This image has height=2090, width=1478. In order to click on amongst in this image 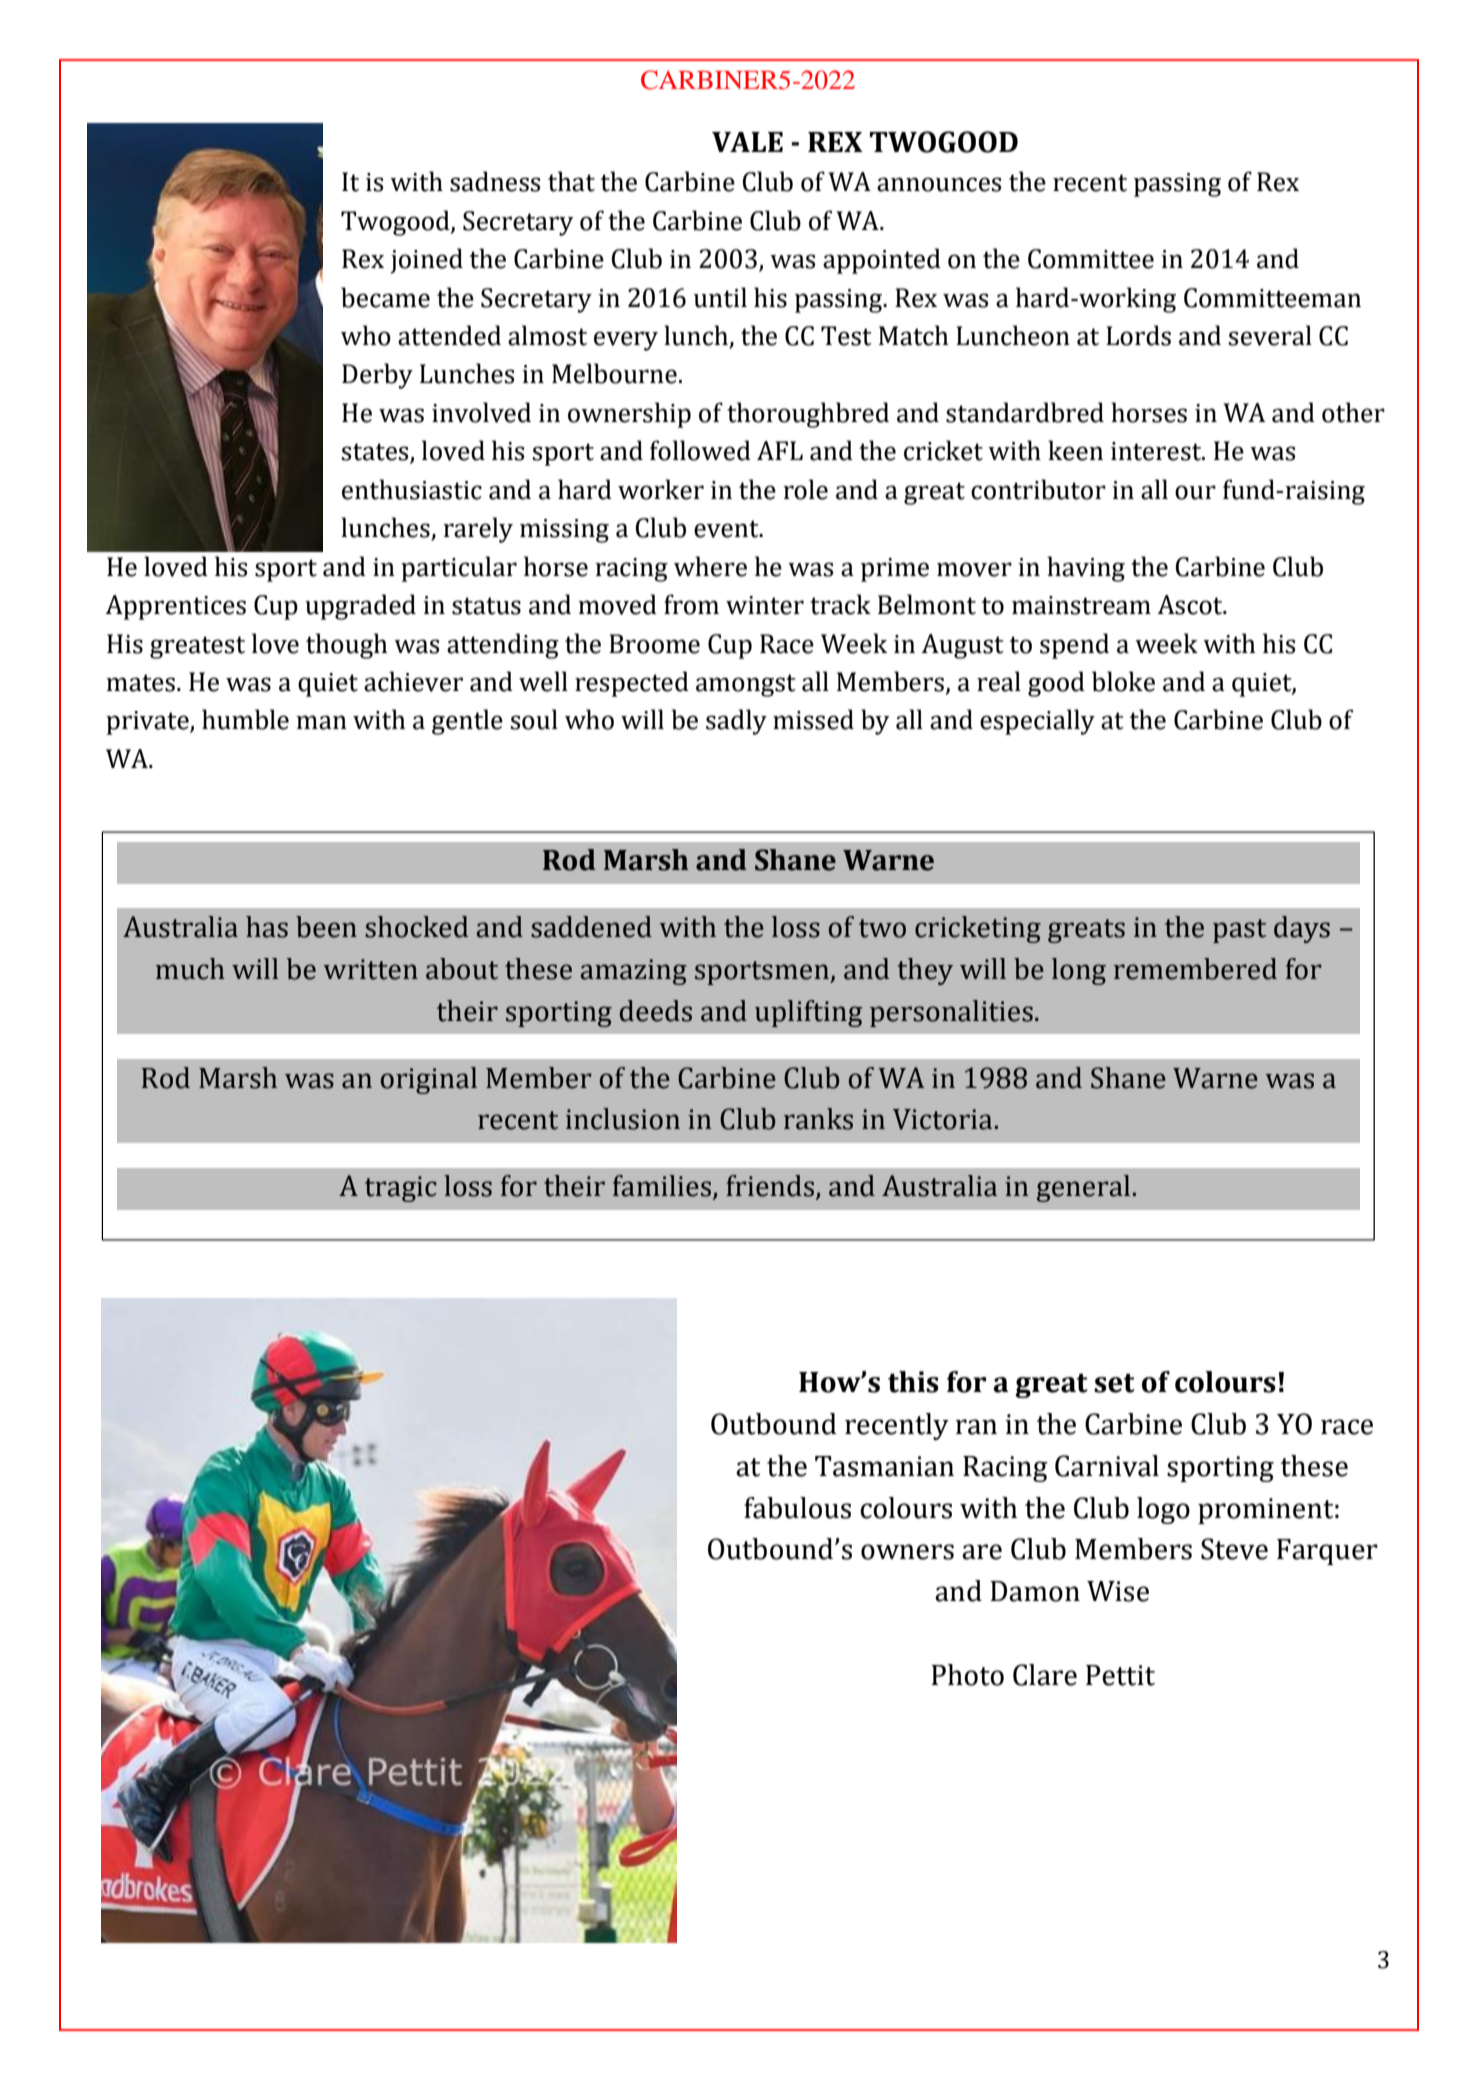, I will do `click(746, 685)`.
